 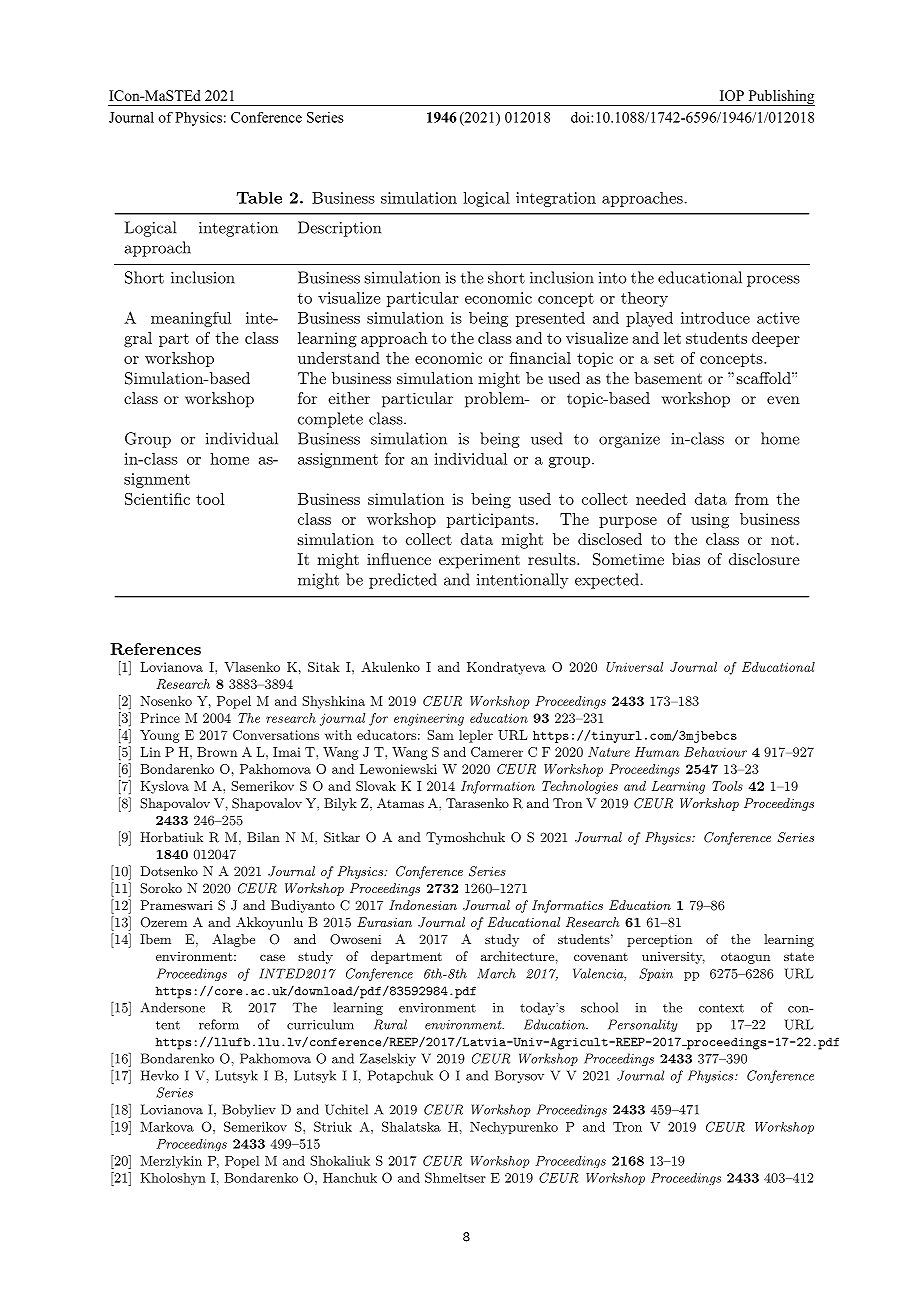 What do you see at coordinates (167, 1127) in the page?
I see `Markova` at bounding box center [167, 1127].
